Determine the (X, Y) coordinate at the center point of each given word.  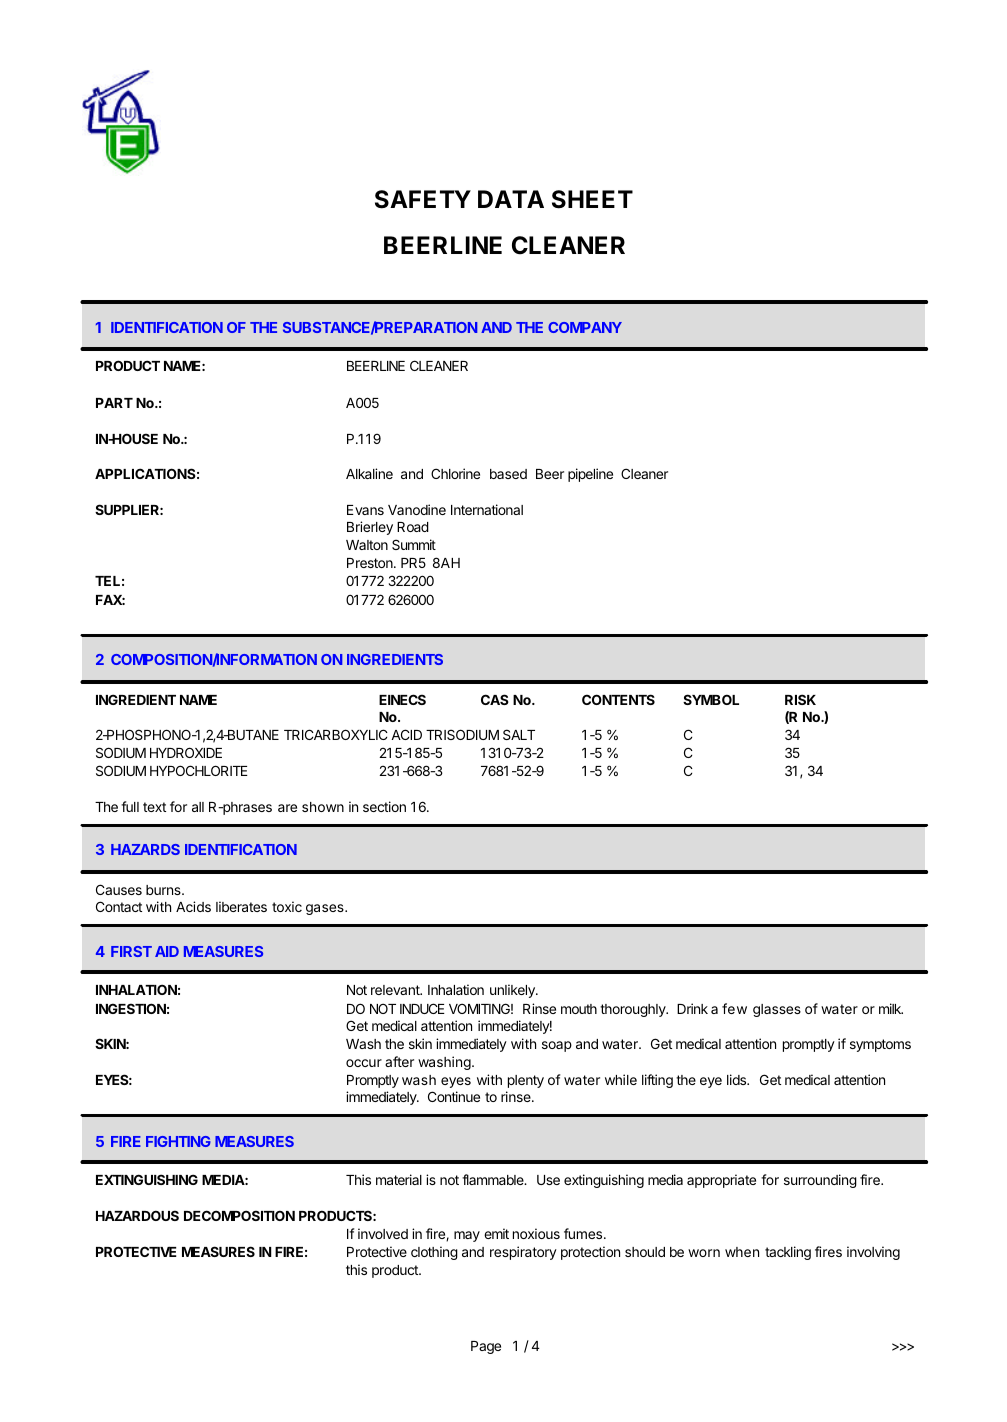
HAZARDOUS (137, 1215)
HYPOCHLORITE (199, 770)
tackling (788, 1253)
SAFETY (423, 199)
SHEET (592, 199)
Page (486, 1347)
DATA (511, 199)
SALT (519, 734)
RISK (800, 699)
